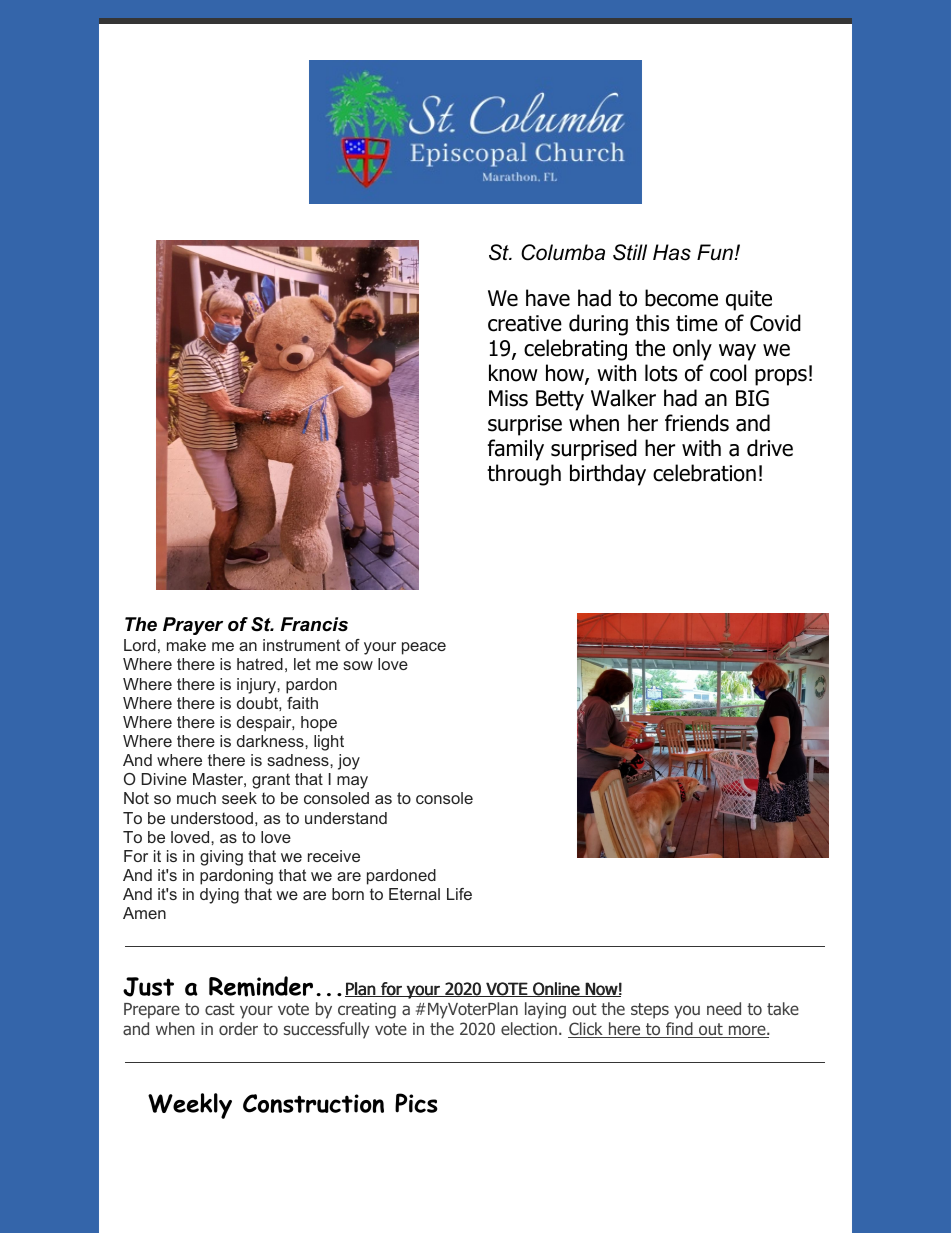 The height and width of the screenshot is (1233, 952). What do you see at coordinates (608, 475) in the screenshot?
I see `birthday` at bounding box center [608, 475].
